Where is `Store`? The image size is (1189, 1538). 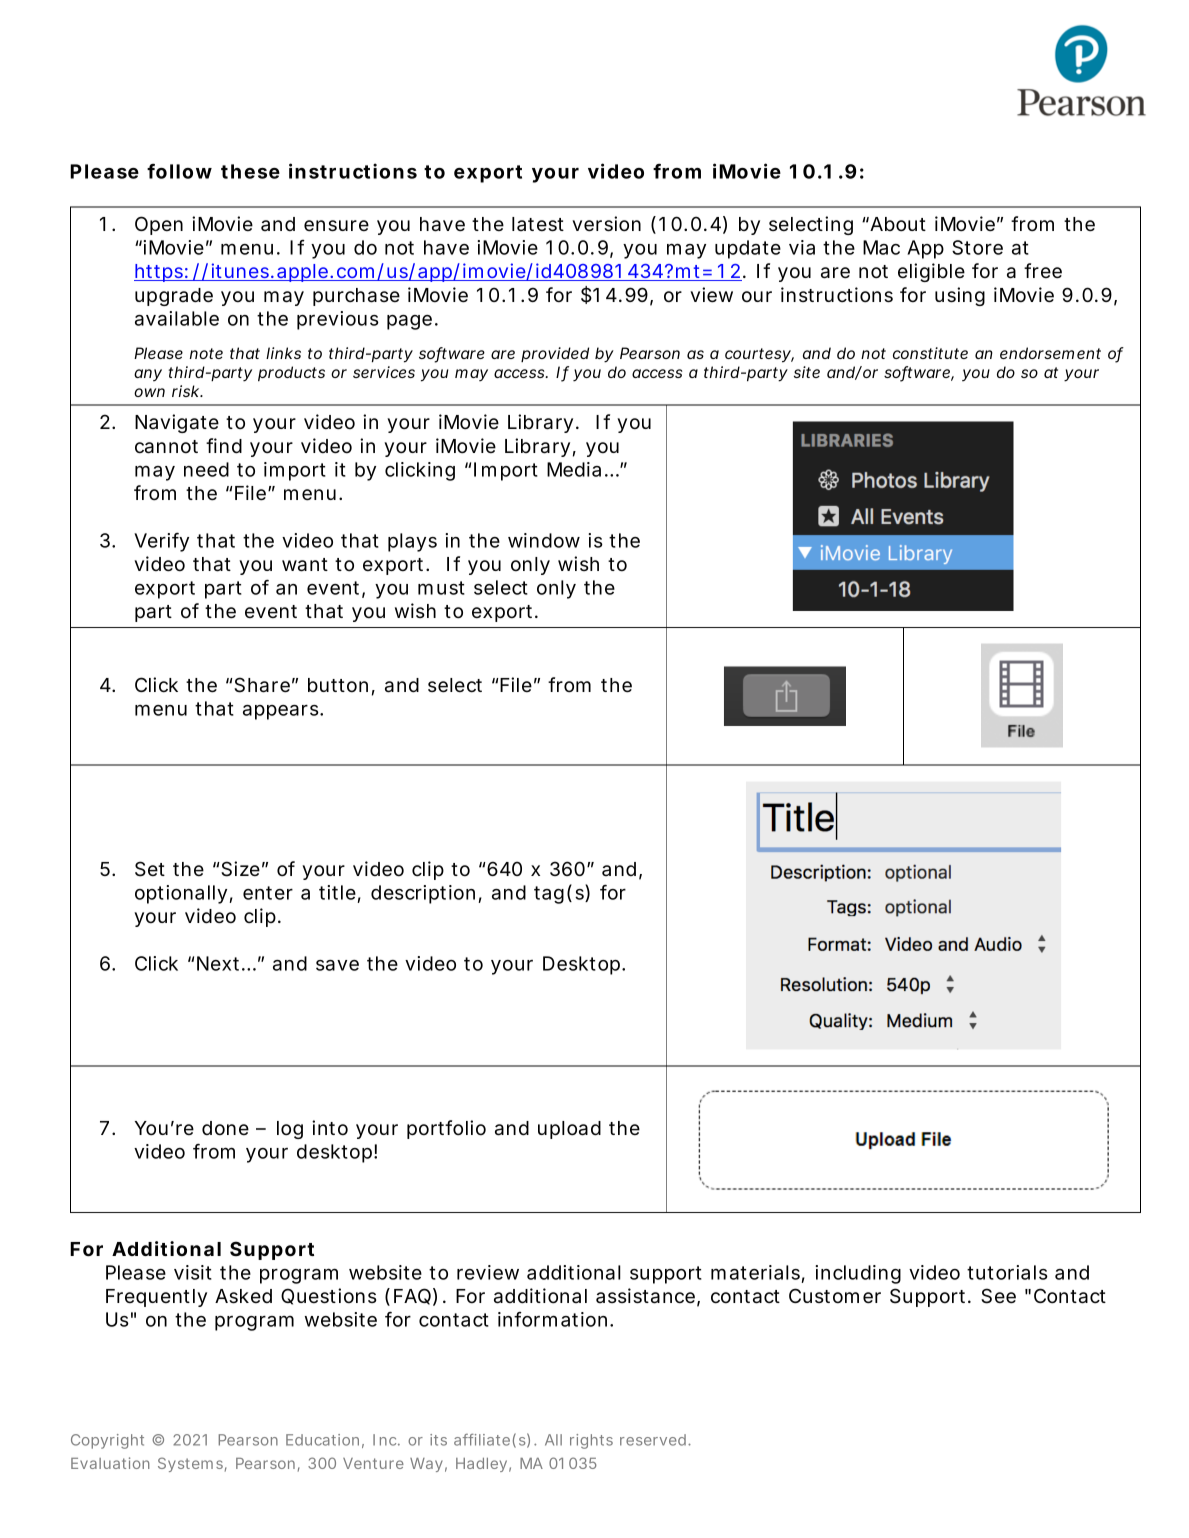 Store is located at coordinates (977, 247).
